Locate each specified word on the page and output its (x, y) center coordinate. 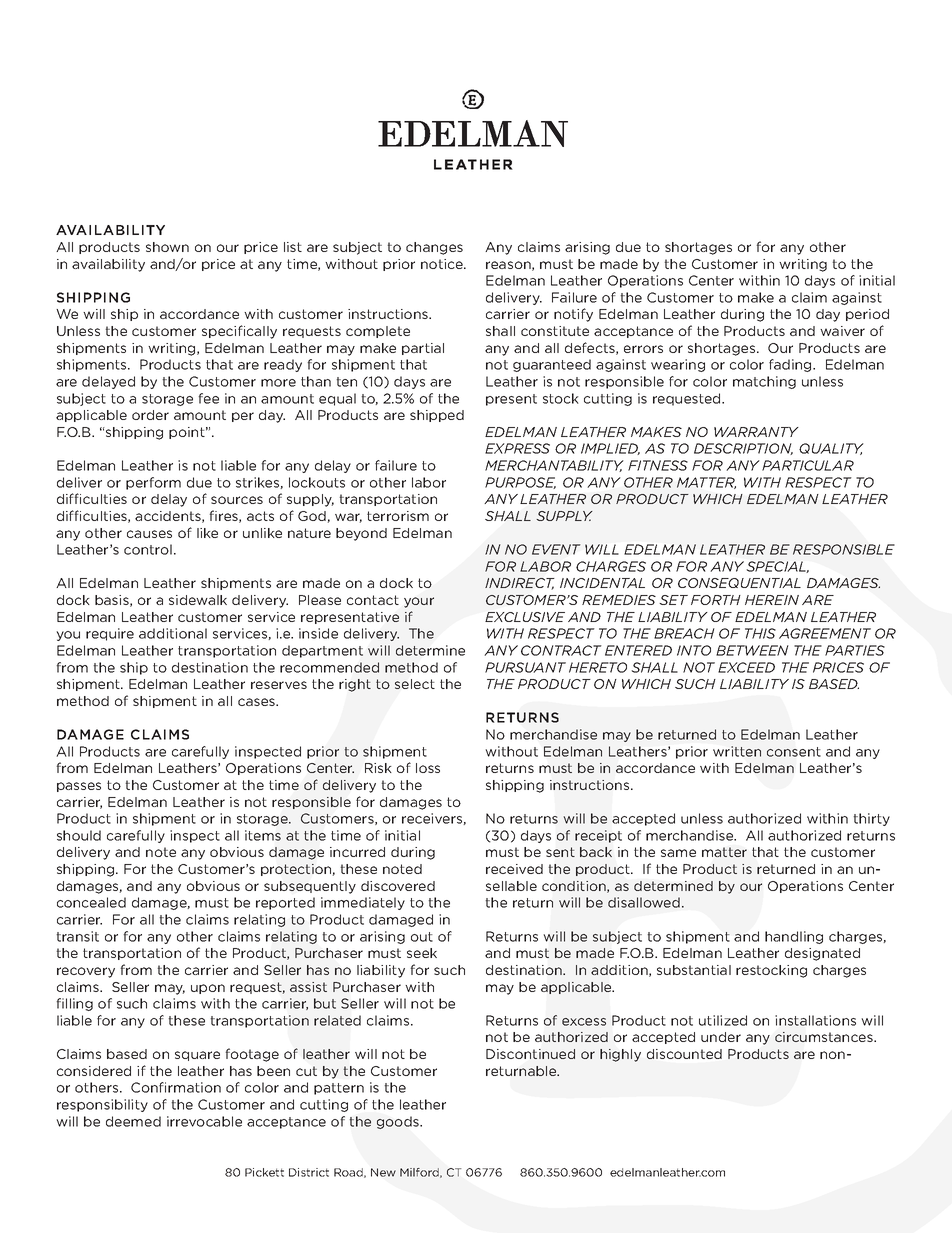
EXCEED (746, 667)
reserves (279, 685)
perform (153, 483)
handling (794, 937)
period (867, 315)
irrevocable (204, 1121)
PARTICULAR (808, 465)
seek (422, 953)
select (415, 684)
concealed (91, 902)
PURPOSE (520, 483)
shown (167, 247)
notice (443, 264)
